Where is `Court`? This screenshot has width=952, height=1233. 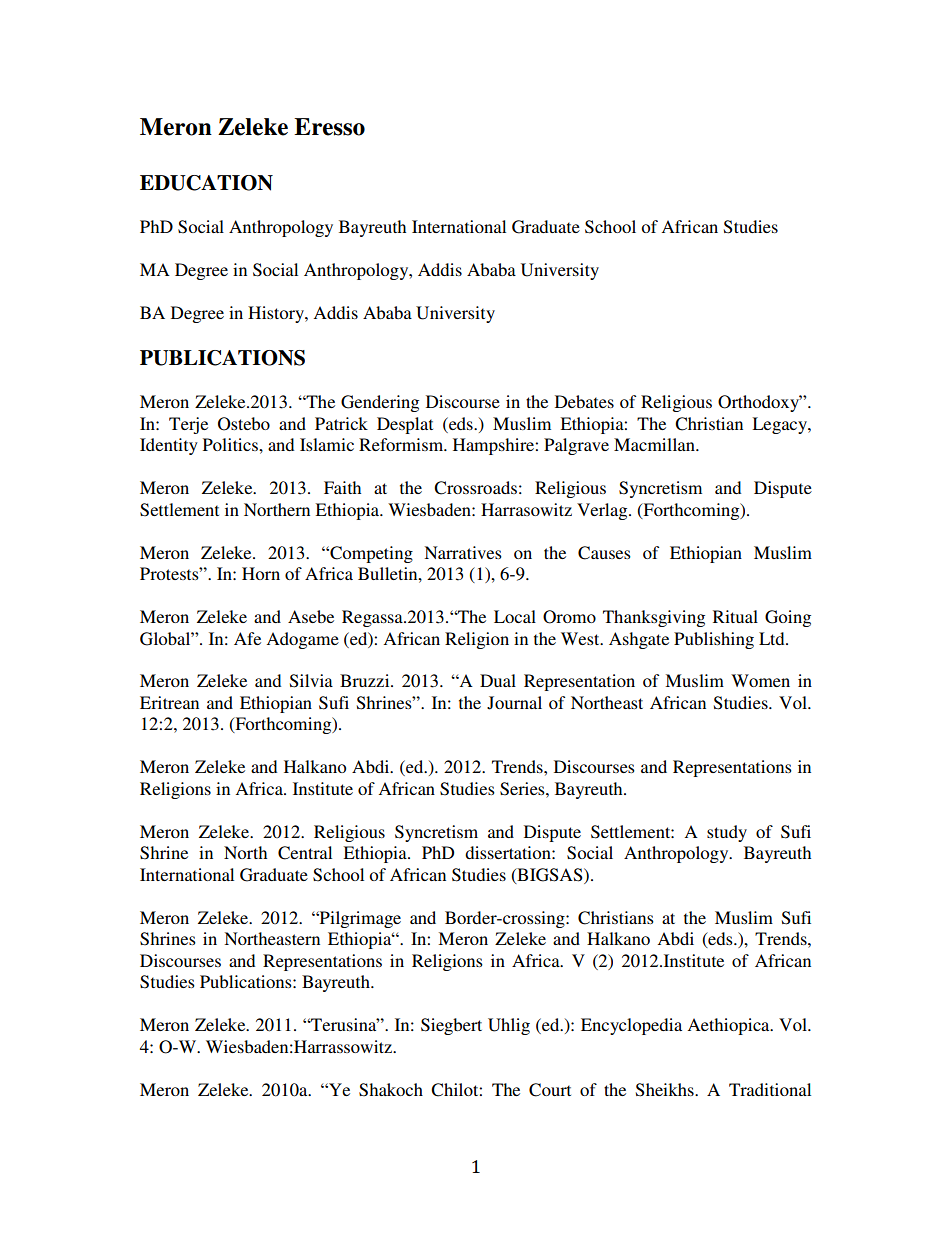
Court is located at coordinates (550, 1090).
